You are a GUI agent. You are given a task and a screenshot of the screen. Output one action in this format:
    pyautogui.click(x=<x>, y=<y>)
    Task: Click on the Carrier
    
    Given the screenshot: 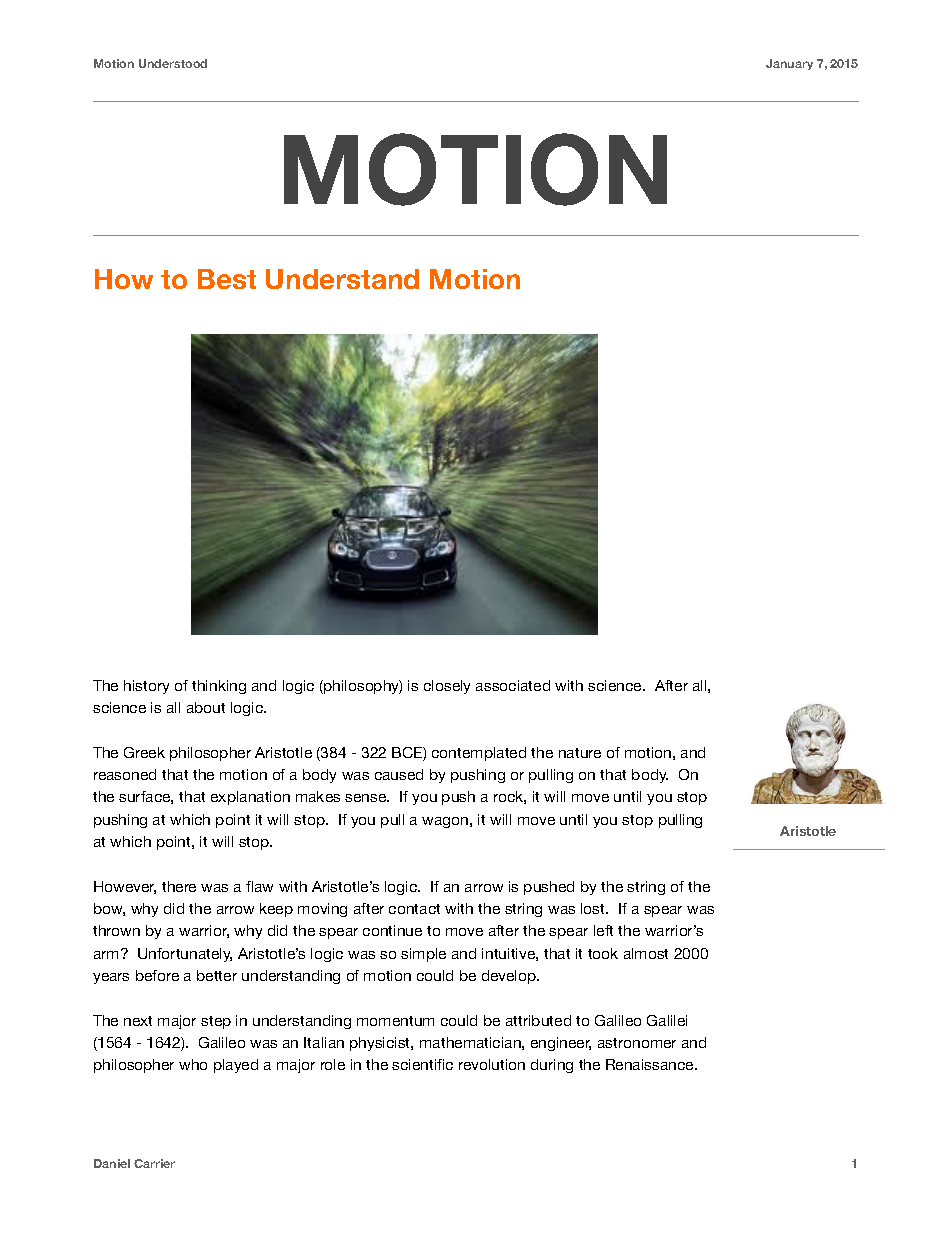 What is the action you would take?
    pyautogui.click(x=154, y=1163)
